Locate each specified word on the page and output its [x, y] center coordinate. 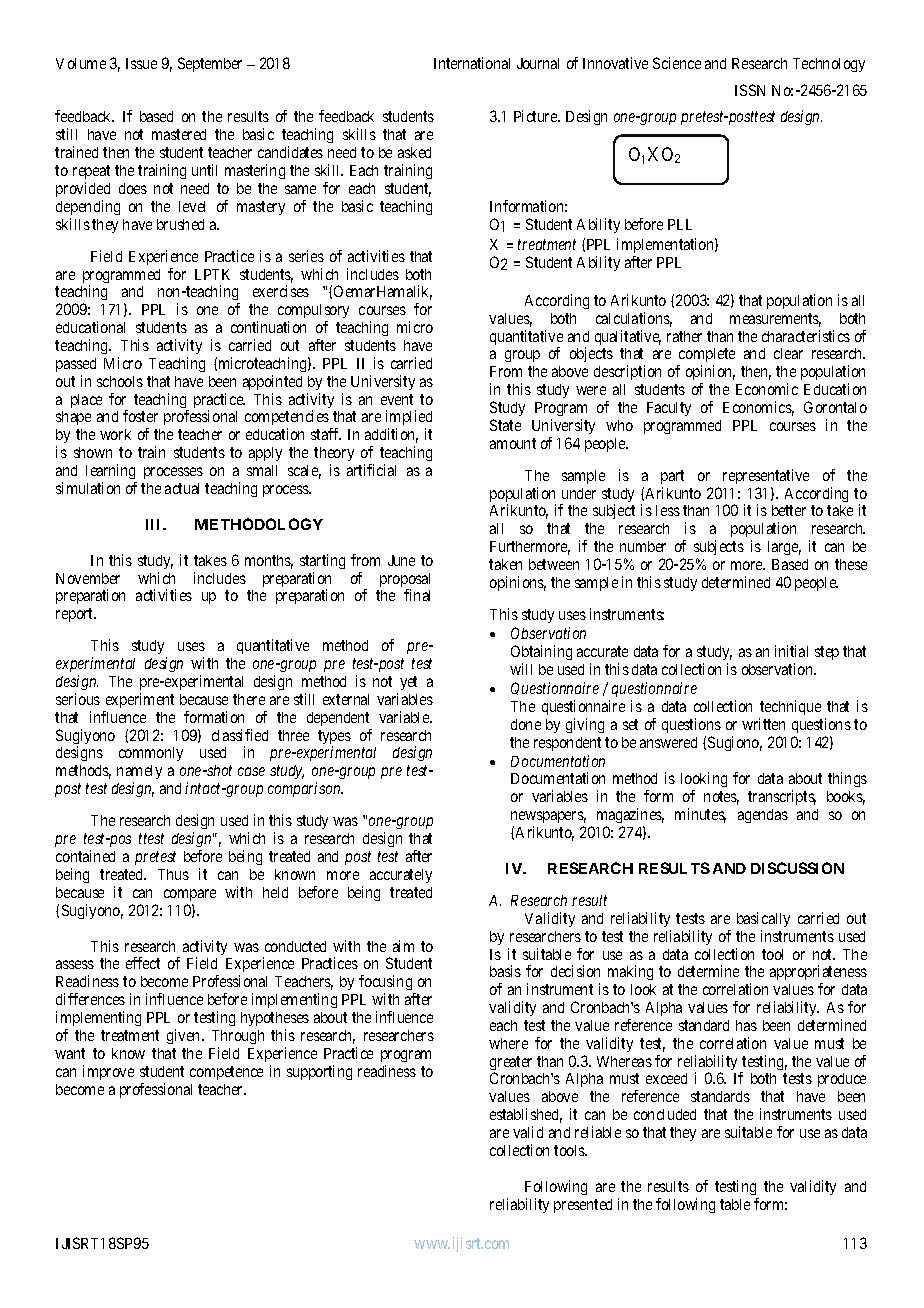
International [472, 63]
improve [108, 1072]
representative [766, 476]
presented [583, 1206]
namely [139, 774]
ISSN [750, 90]
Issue [141, 63]
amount [513, 443]
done [526, 724]
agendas [763, 816]
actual [182, 488]
